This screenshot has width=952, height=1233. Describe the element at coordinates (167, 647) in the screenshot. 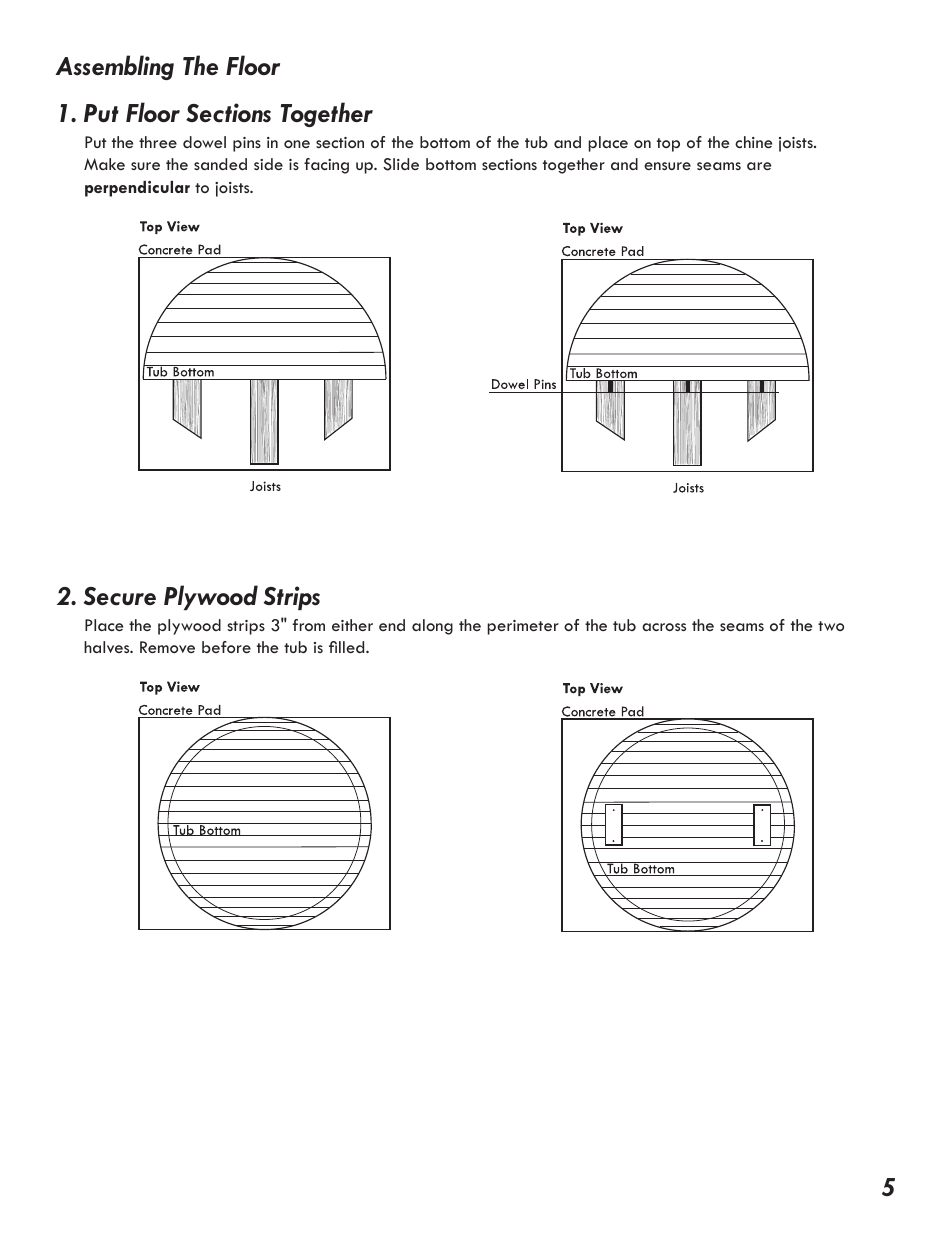

I see `Remove` at that location.
